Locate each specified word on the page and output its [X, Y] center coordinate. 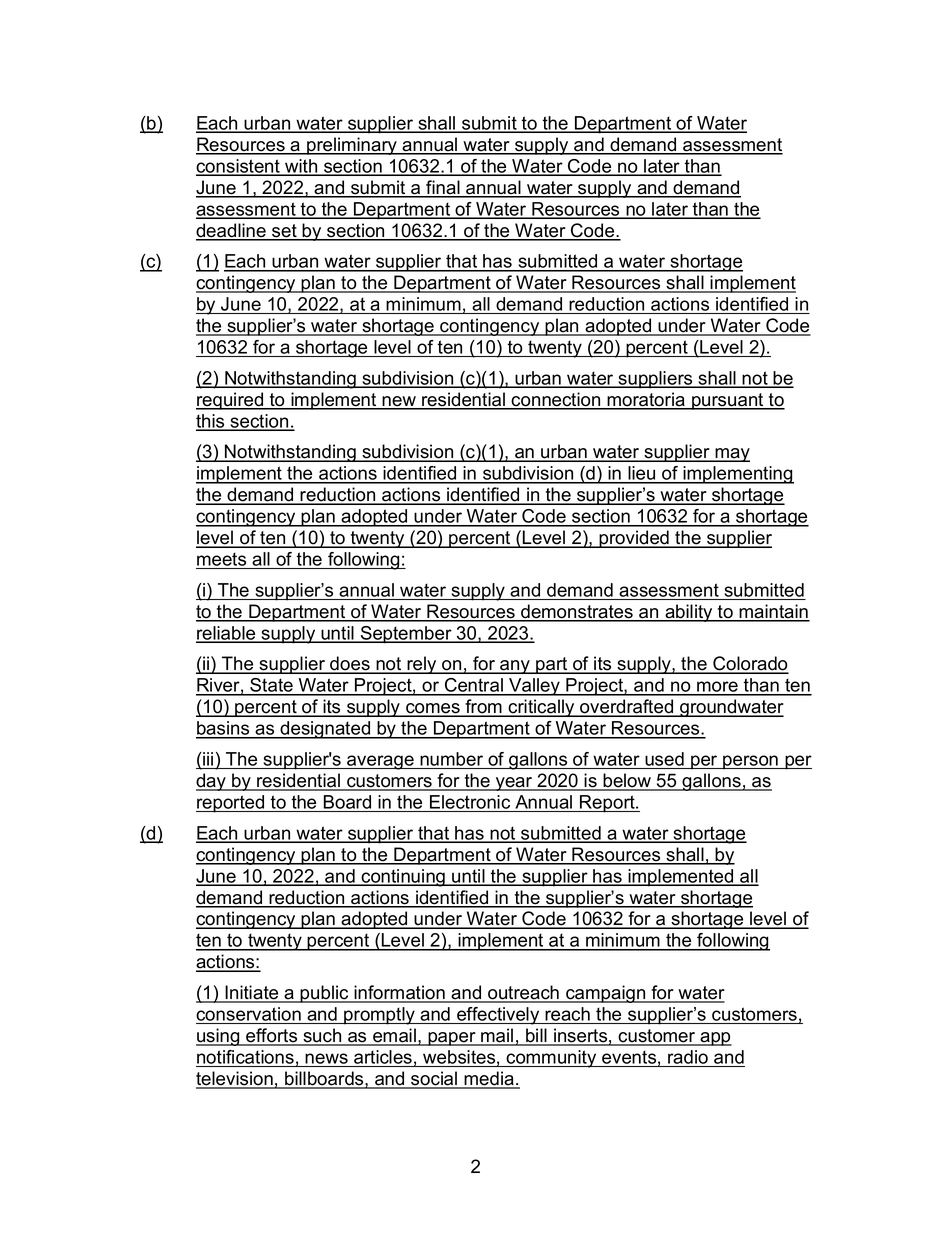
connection [556, 400]
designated [325, 730]
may [732, 455]
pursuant [728, 401]
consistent [239, 167]
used [664, 759]
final [443, 188]
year [514, 784]
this [211, 422]
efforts [272, 1036]
